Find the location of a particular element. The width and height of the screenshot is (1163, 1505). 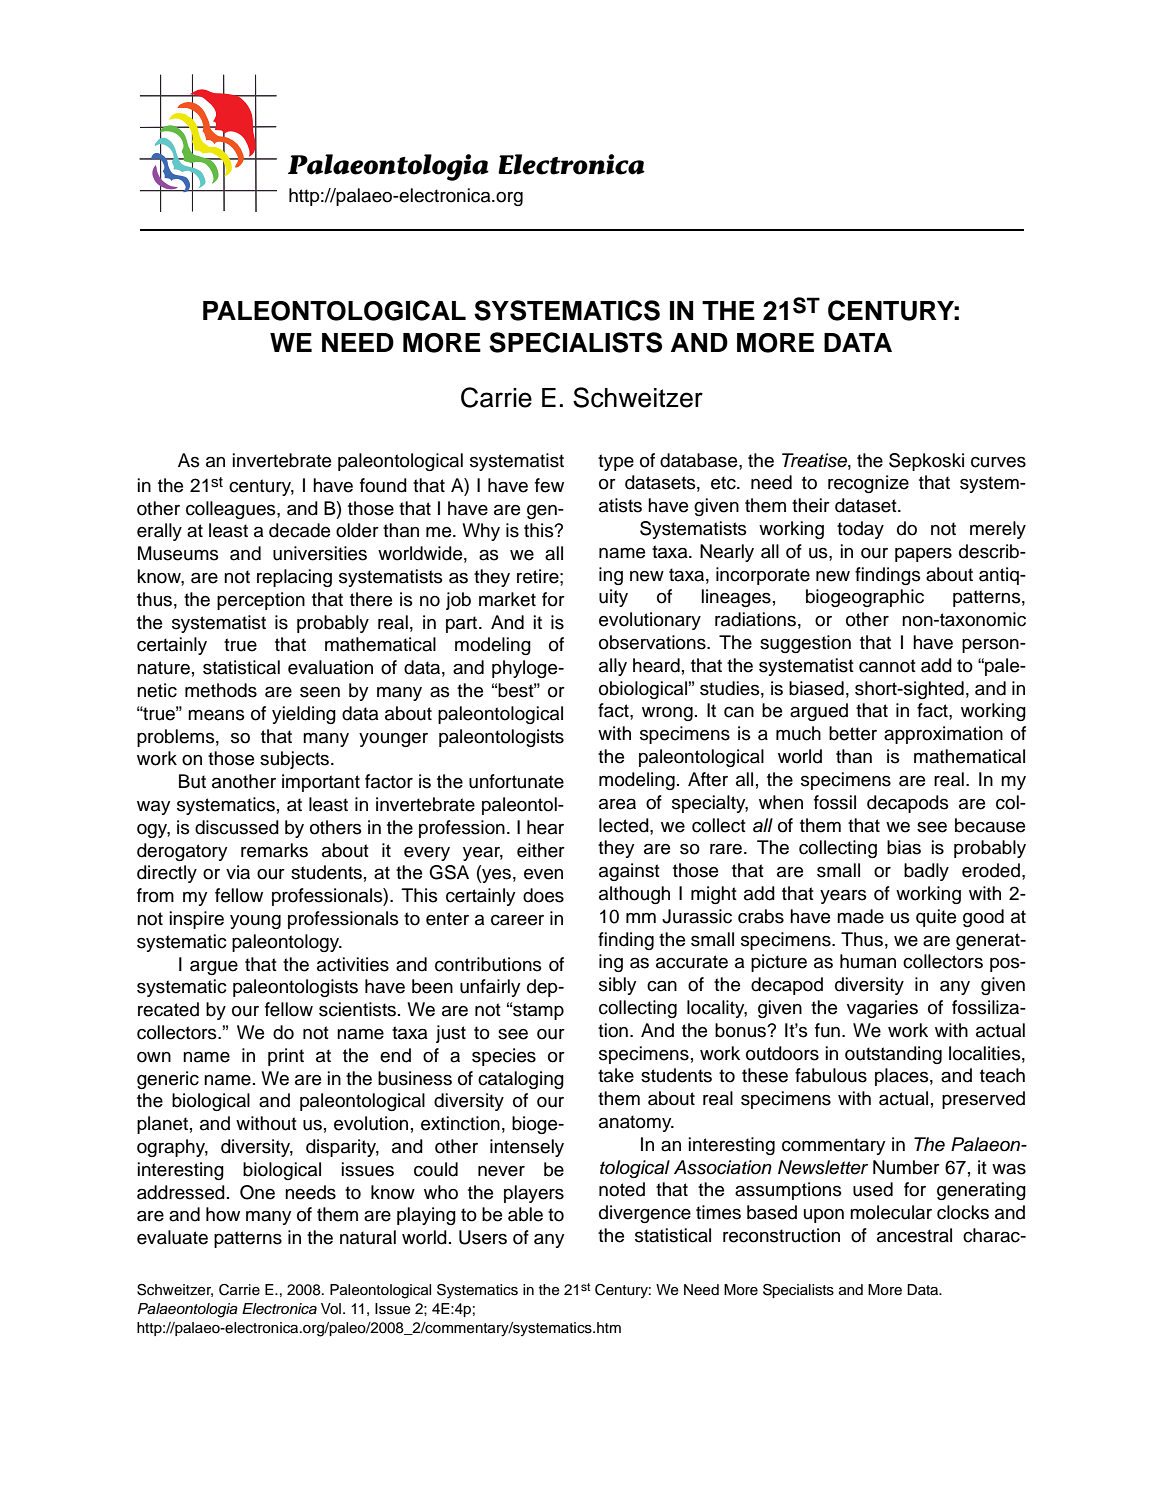

few is located at coordinates (549, 485).
